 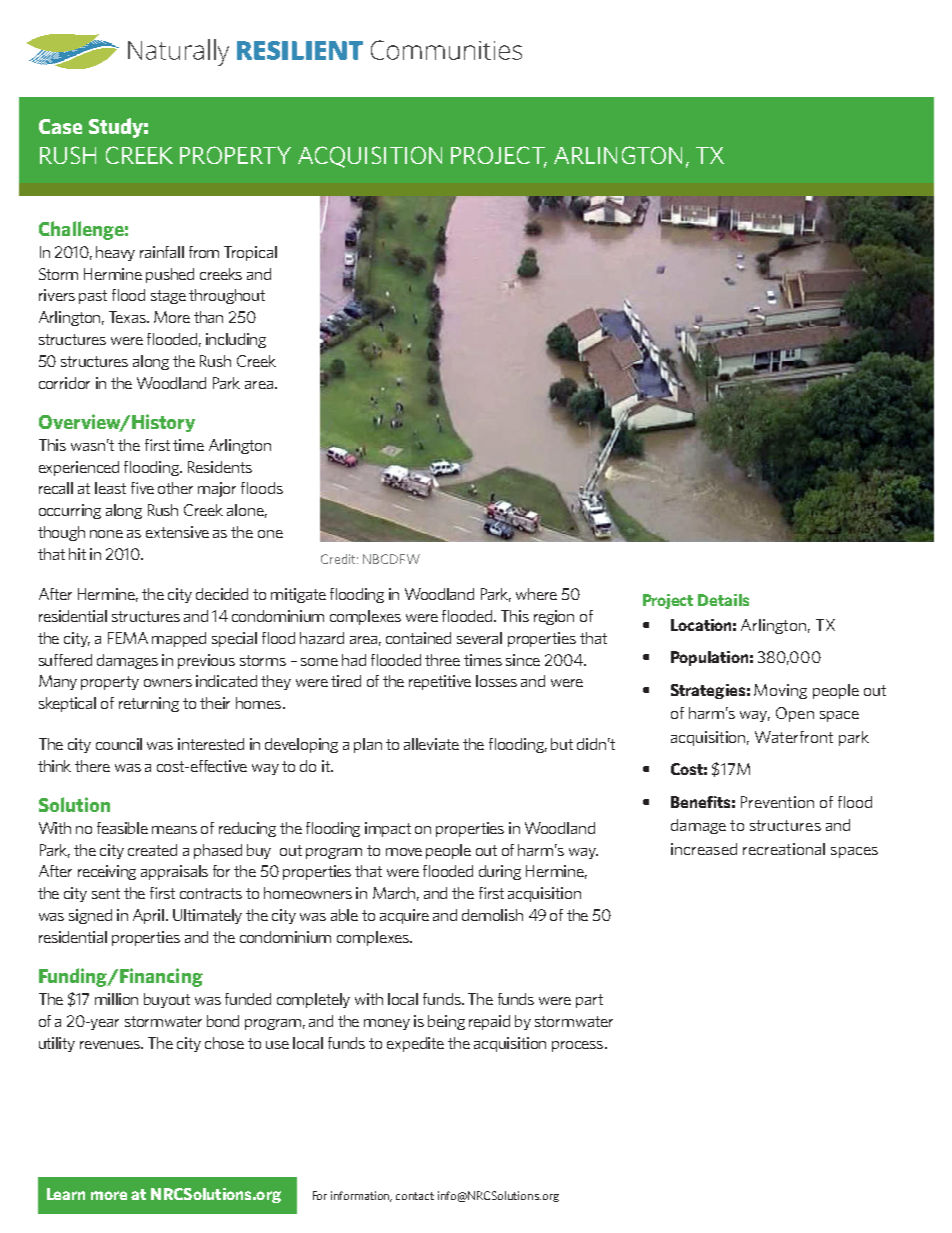 What do you see at coordinates (66, 1194) in the screenshot?
I see `Learn` at bounding box center [66, 1194].
